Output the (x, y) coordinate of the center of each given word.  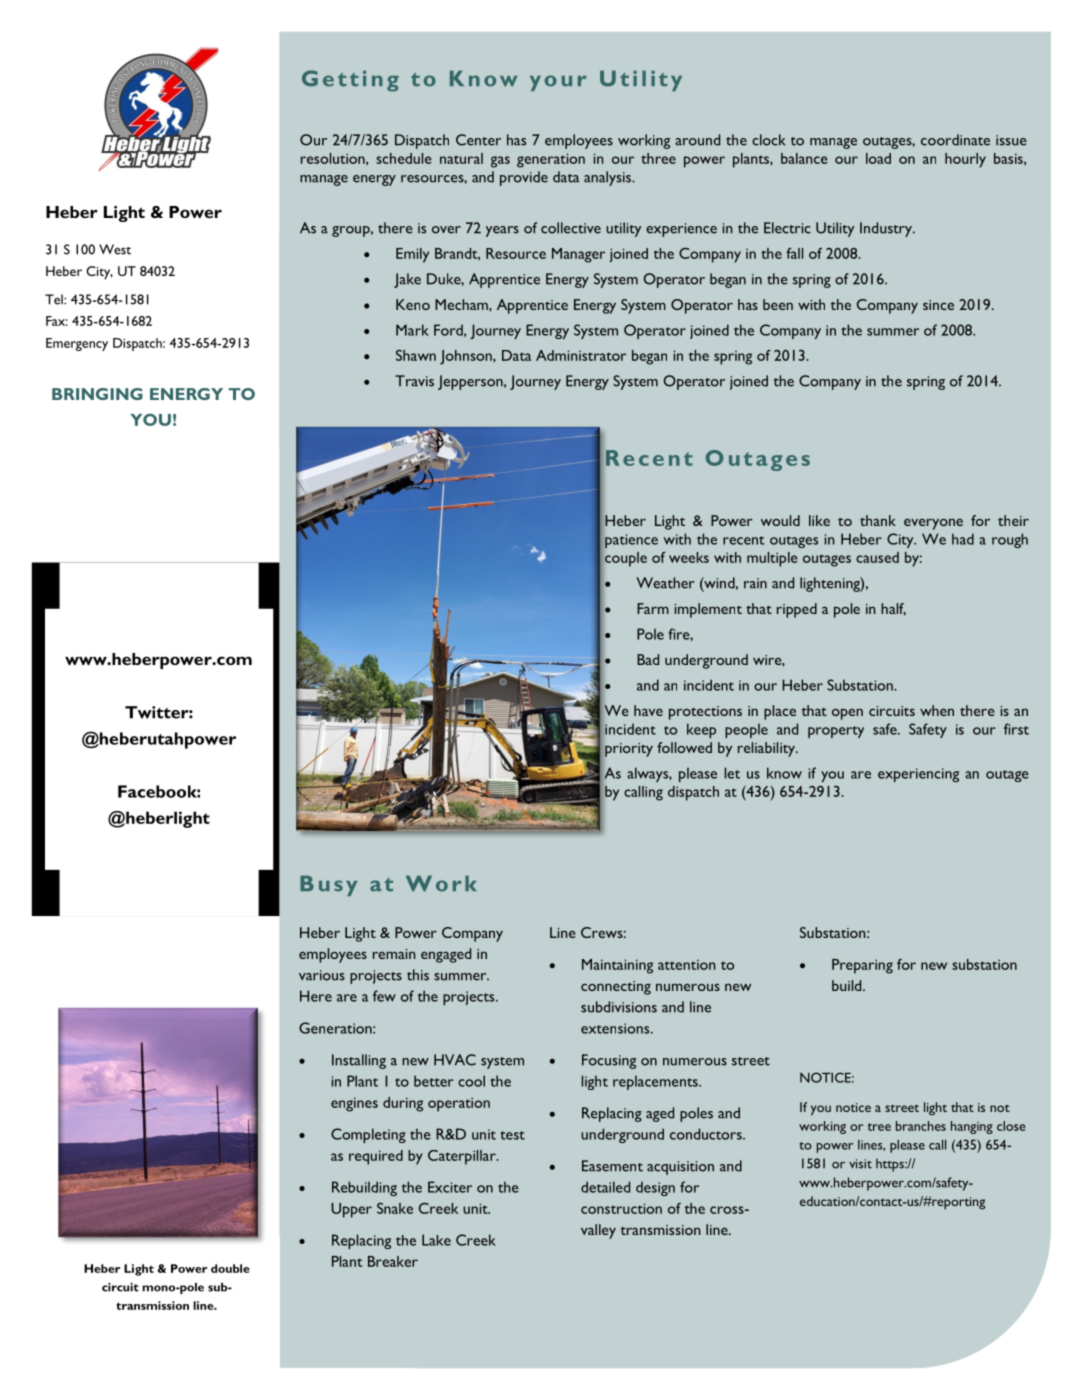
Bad (648, 659)
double (230, 1268)
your (558, 83)
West (115, 249)
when (937, 710)
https (891, 1165)
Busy (328, 886)
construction (621, 1208)
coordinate (955, 140)
